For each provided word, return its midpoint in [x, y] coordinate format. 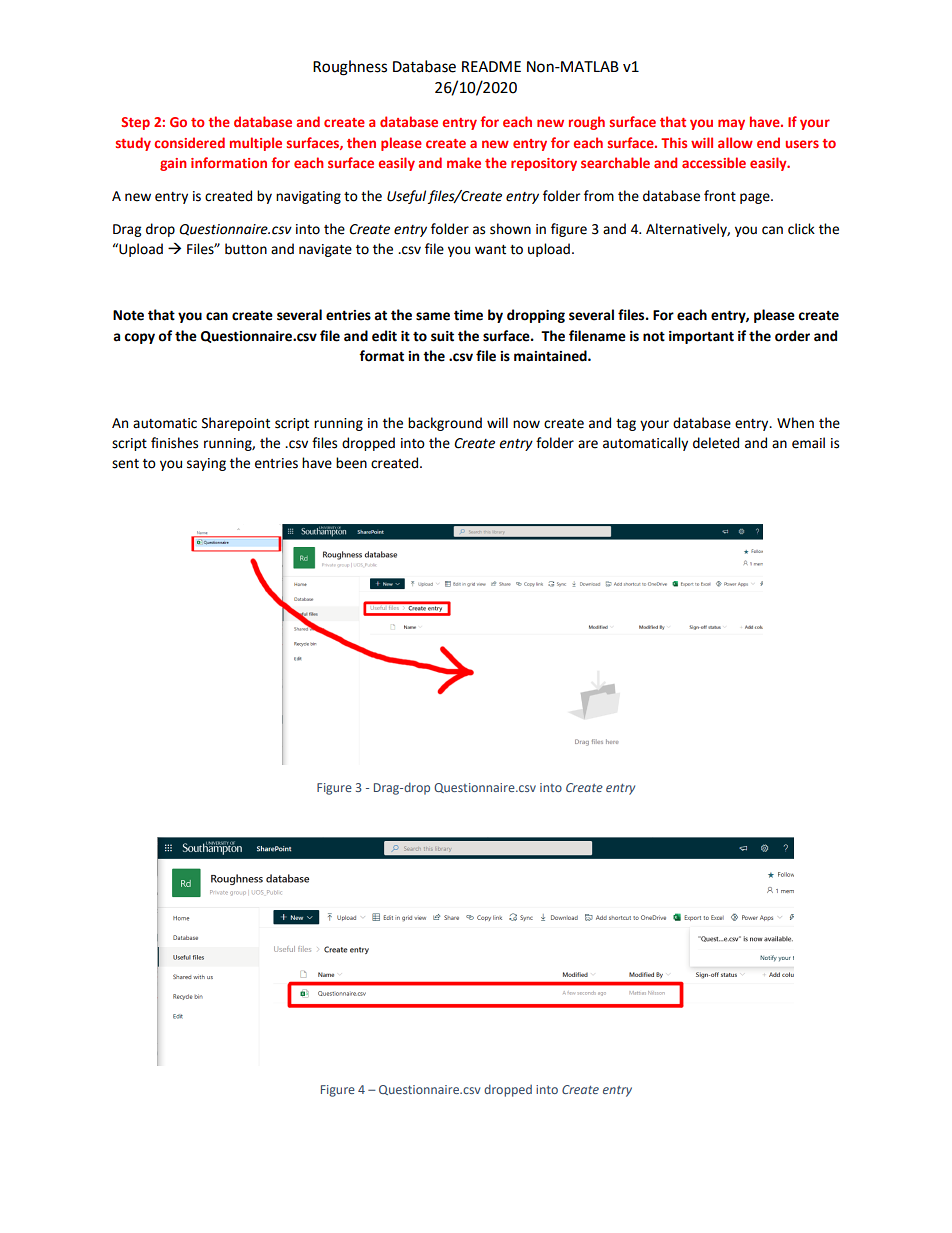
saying [206, 464]
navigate [325, 250]
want [490, 250]
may [731, 124]
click [801, 229]
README [491, 66]
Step [135, 123]
